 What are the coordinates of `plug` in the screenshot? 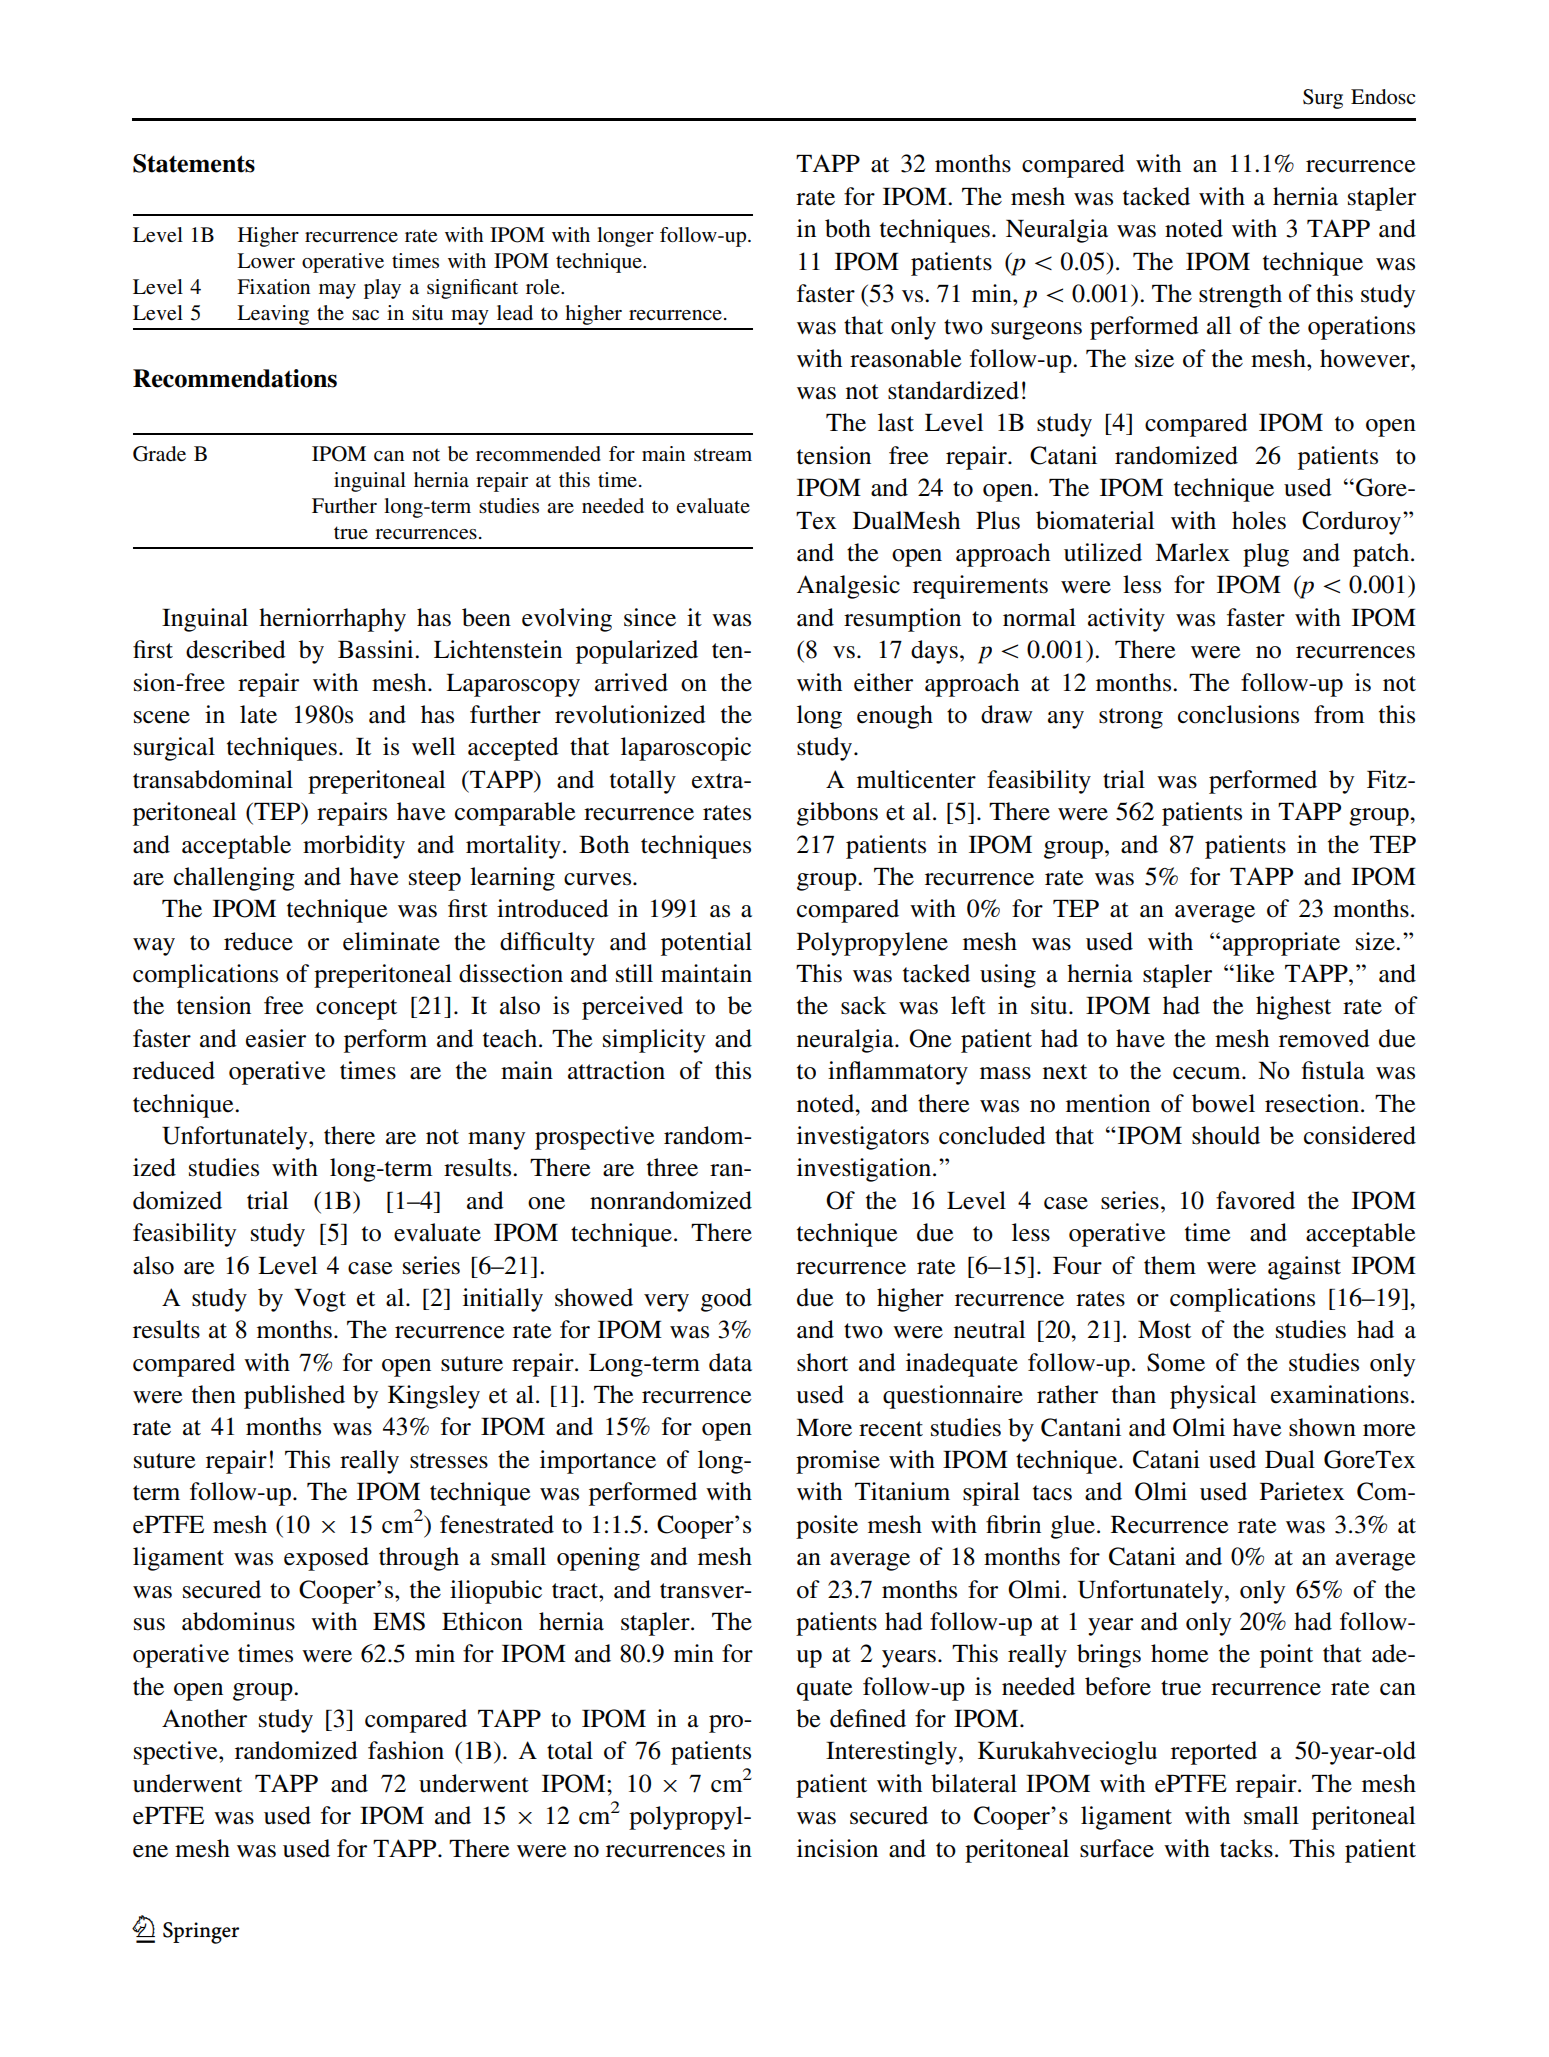 It's located at (1266, 555).
